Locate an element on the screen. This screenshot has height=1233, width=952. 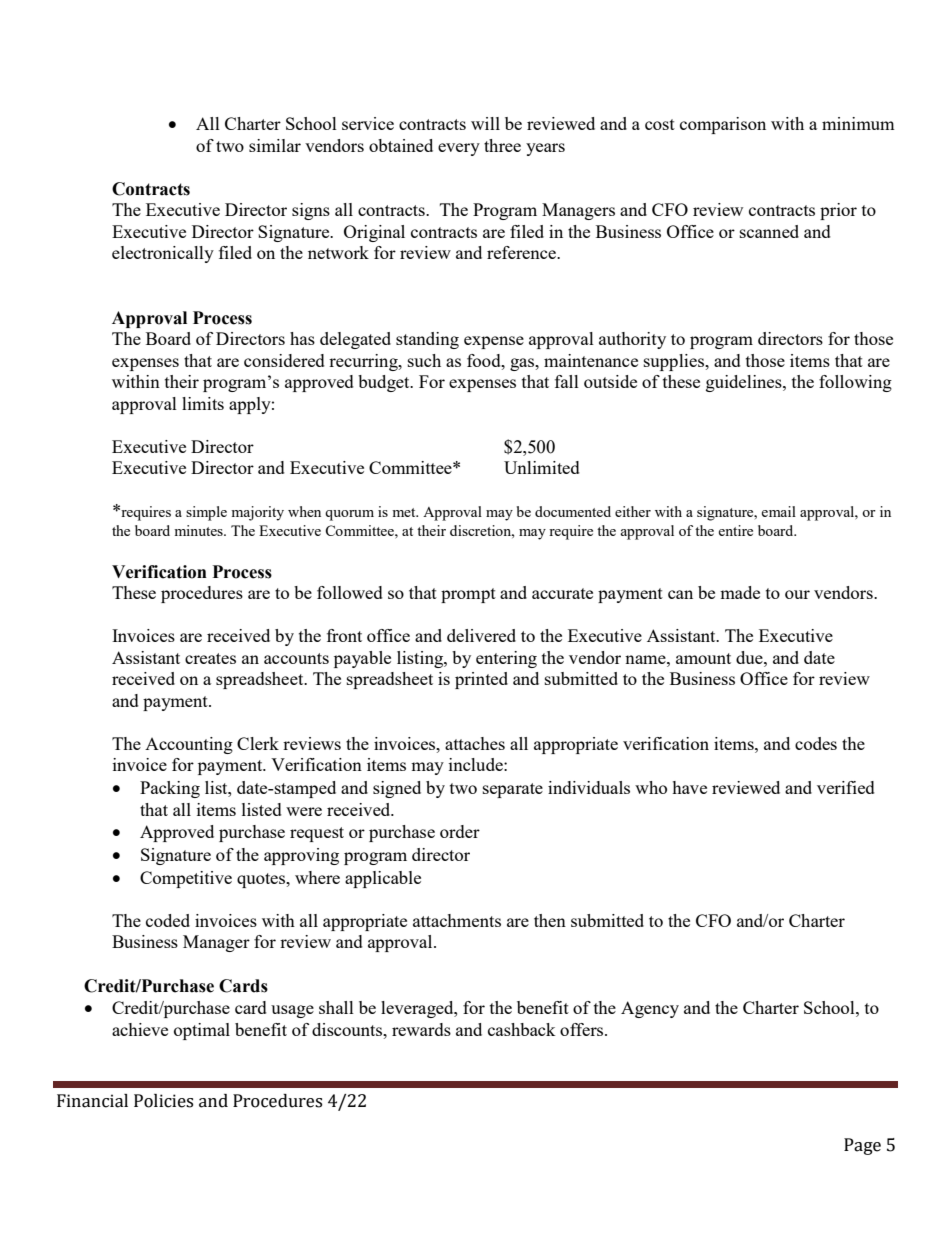
optimal is located at coordinates (202, 1031).
